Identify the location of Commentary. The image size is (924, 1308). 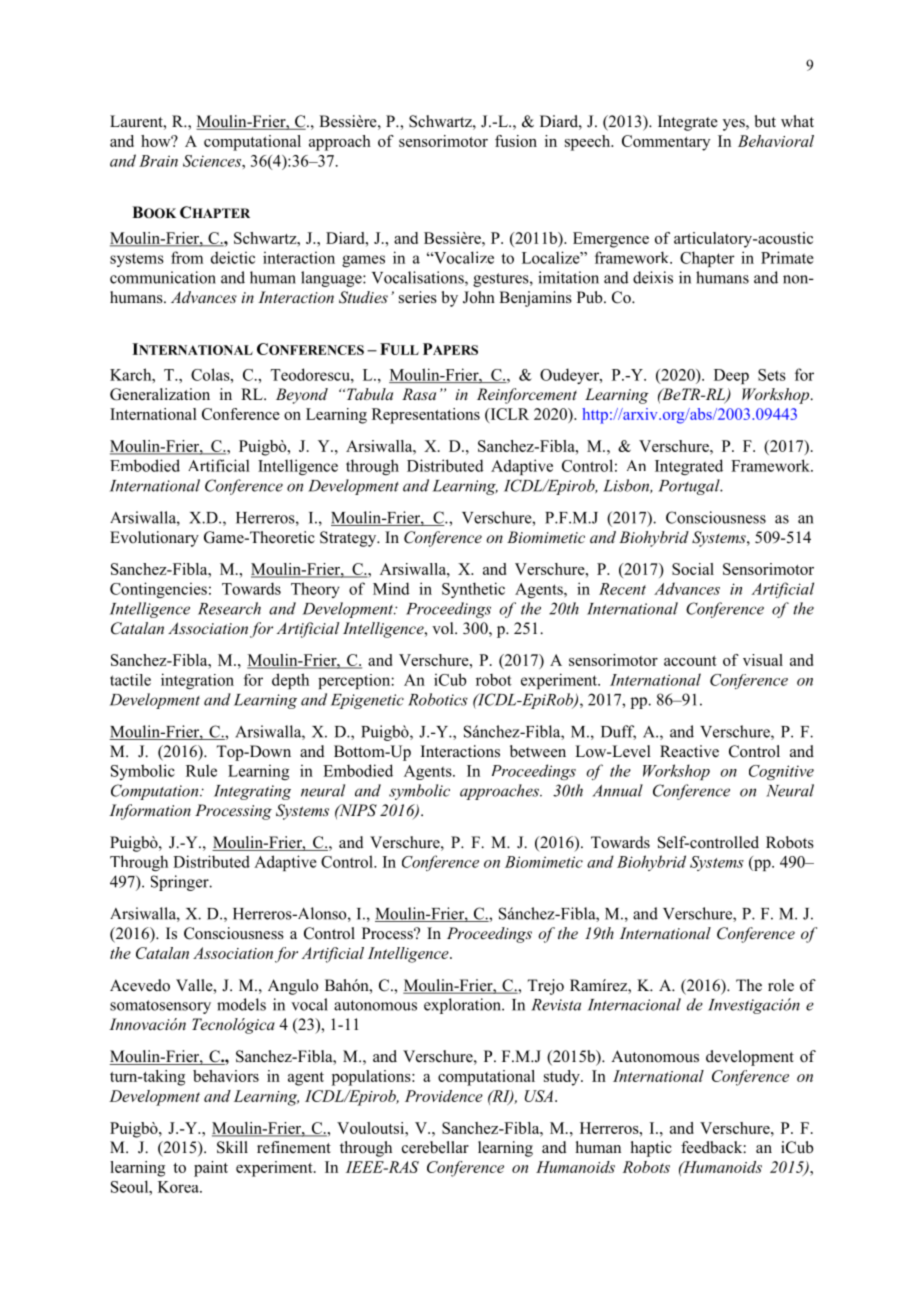
(666, 143).
